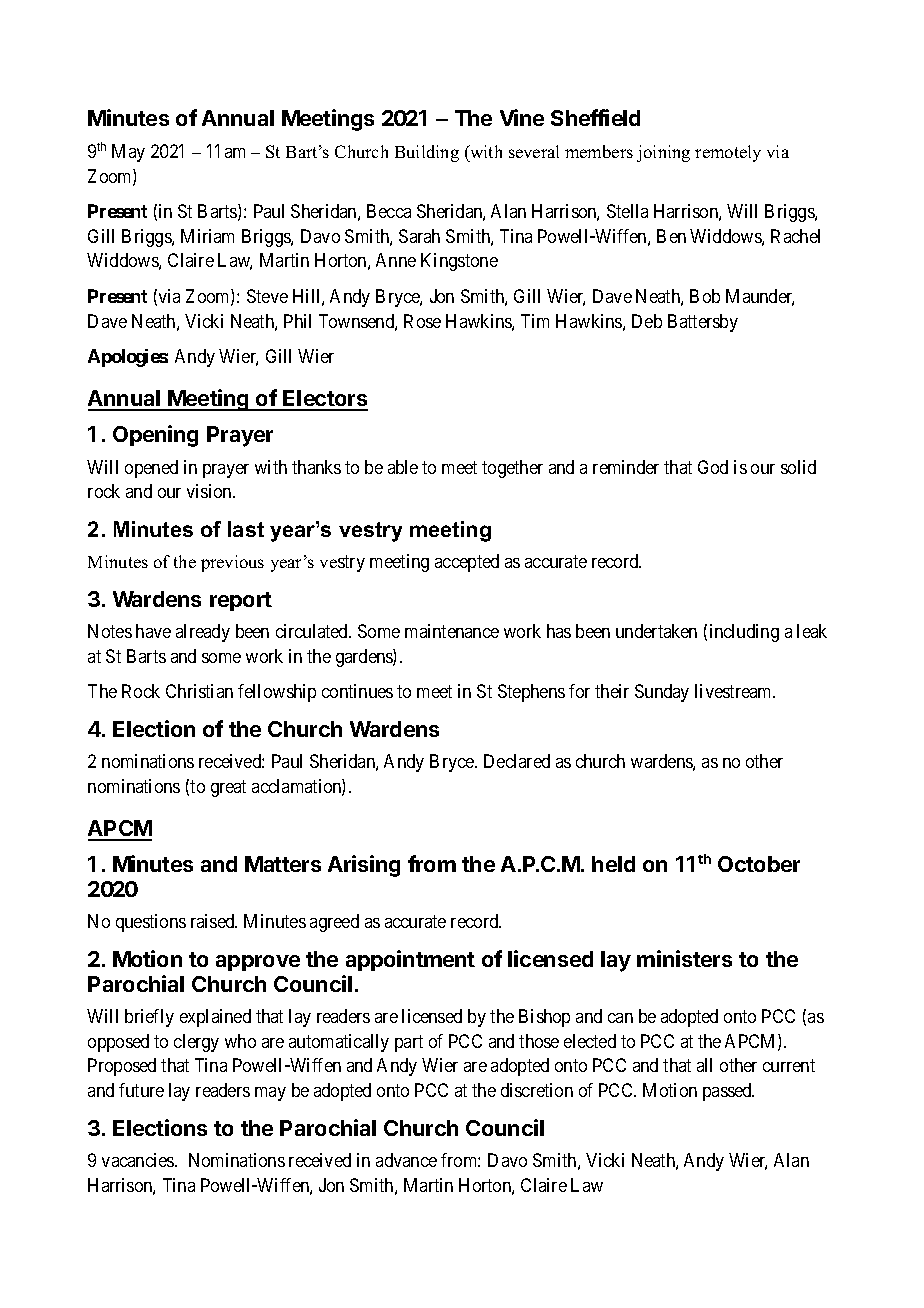 This image has width=924, height=1308. Describe the element at coordinates (744, 633) in the image. I see `including` at that location.
